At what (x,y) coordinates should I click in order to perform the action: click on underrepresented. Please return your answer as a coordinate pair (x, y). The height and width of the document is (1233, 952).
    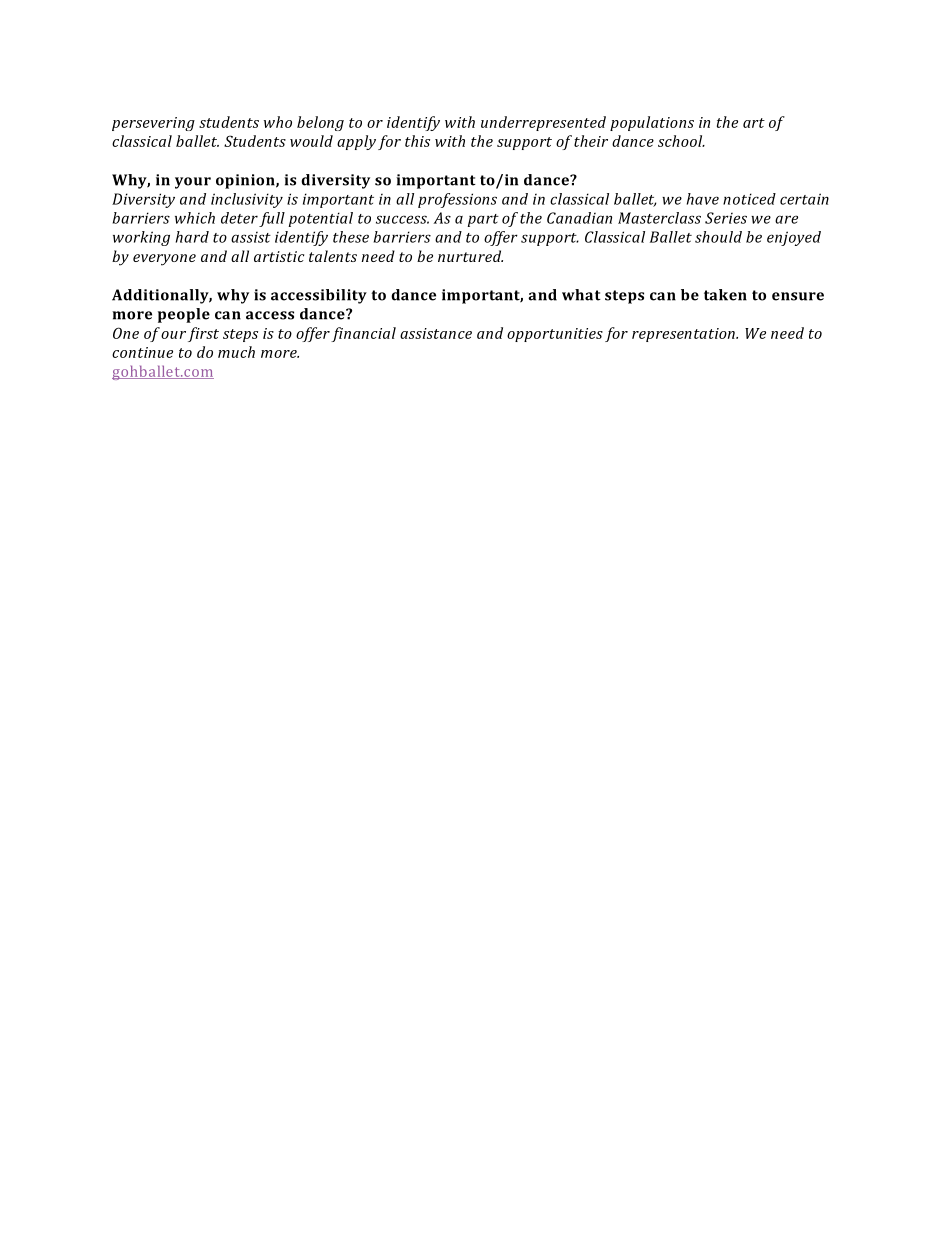
    Looking at the image, I should click on (543, 123).
